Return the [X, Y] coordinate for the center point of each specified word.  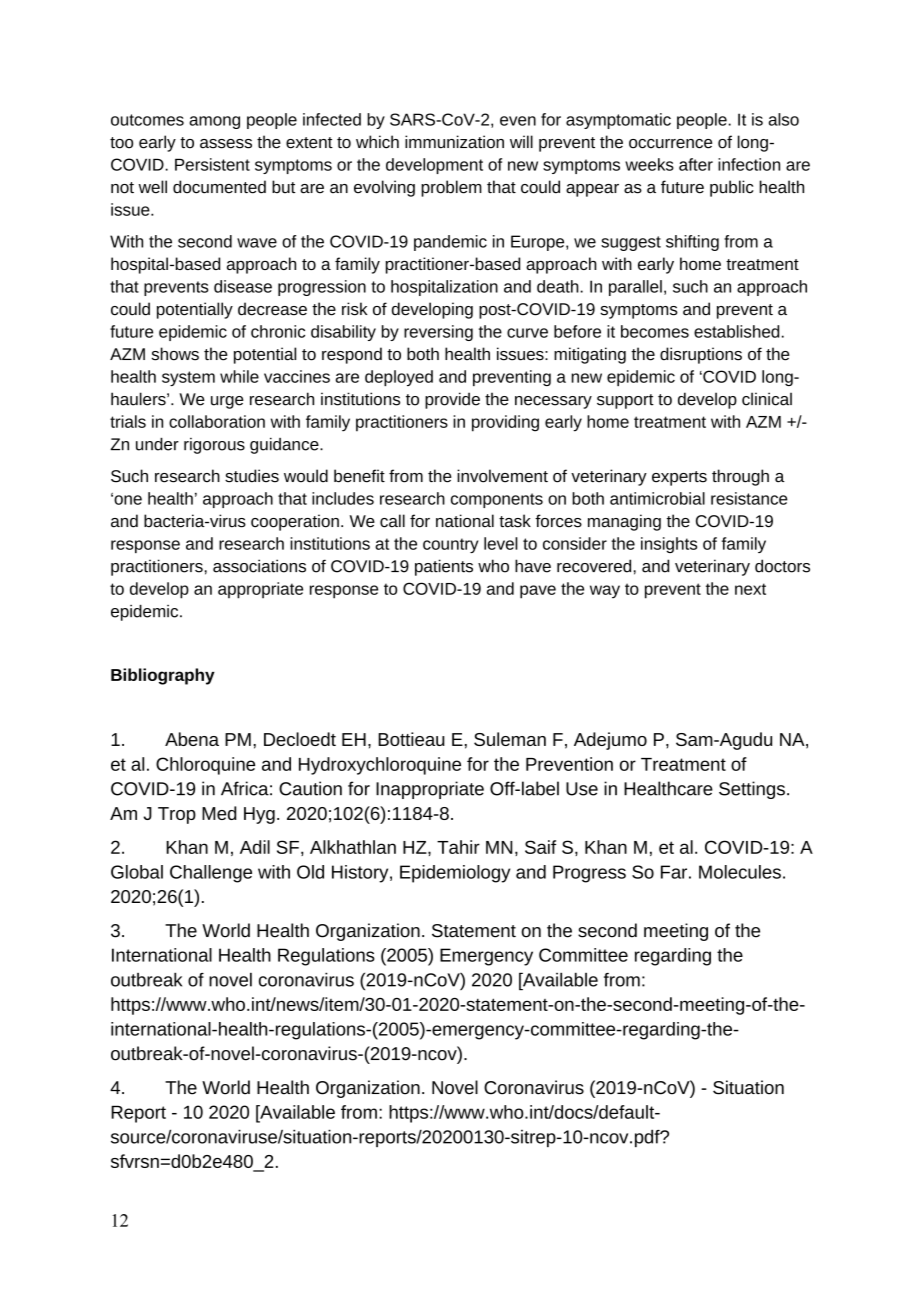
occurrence [670, 144]
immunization [454, 142]
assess [226, 144]
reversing [438, 333]
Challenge [211, 874]
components [497, 500]
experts [679, 478]
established [736, 331]
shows [175, 354]
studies [252, 476]
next [750, 589]
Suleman [510, 739]
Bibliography [163, 676]
